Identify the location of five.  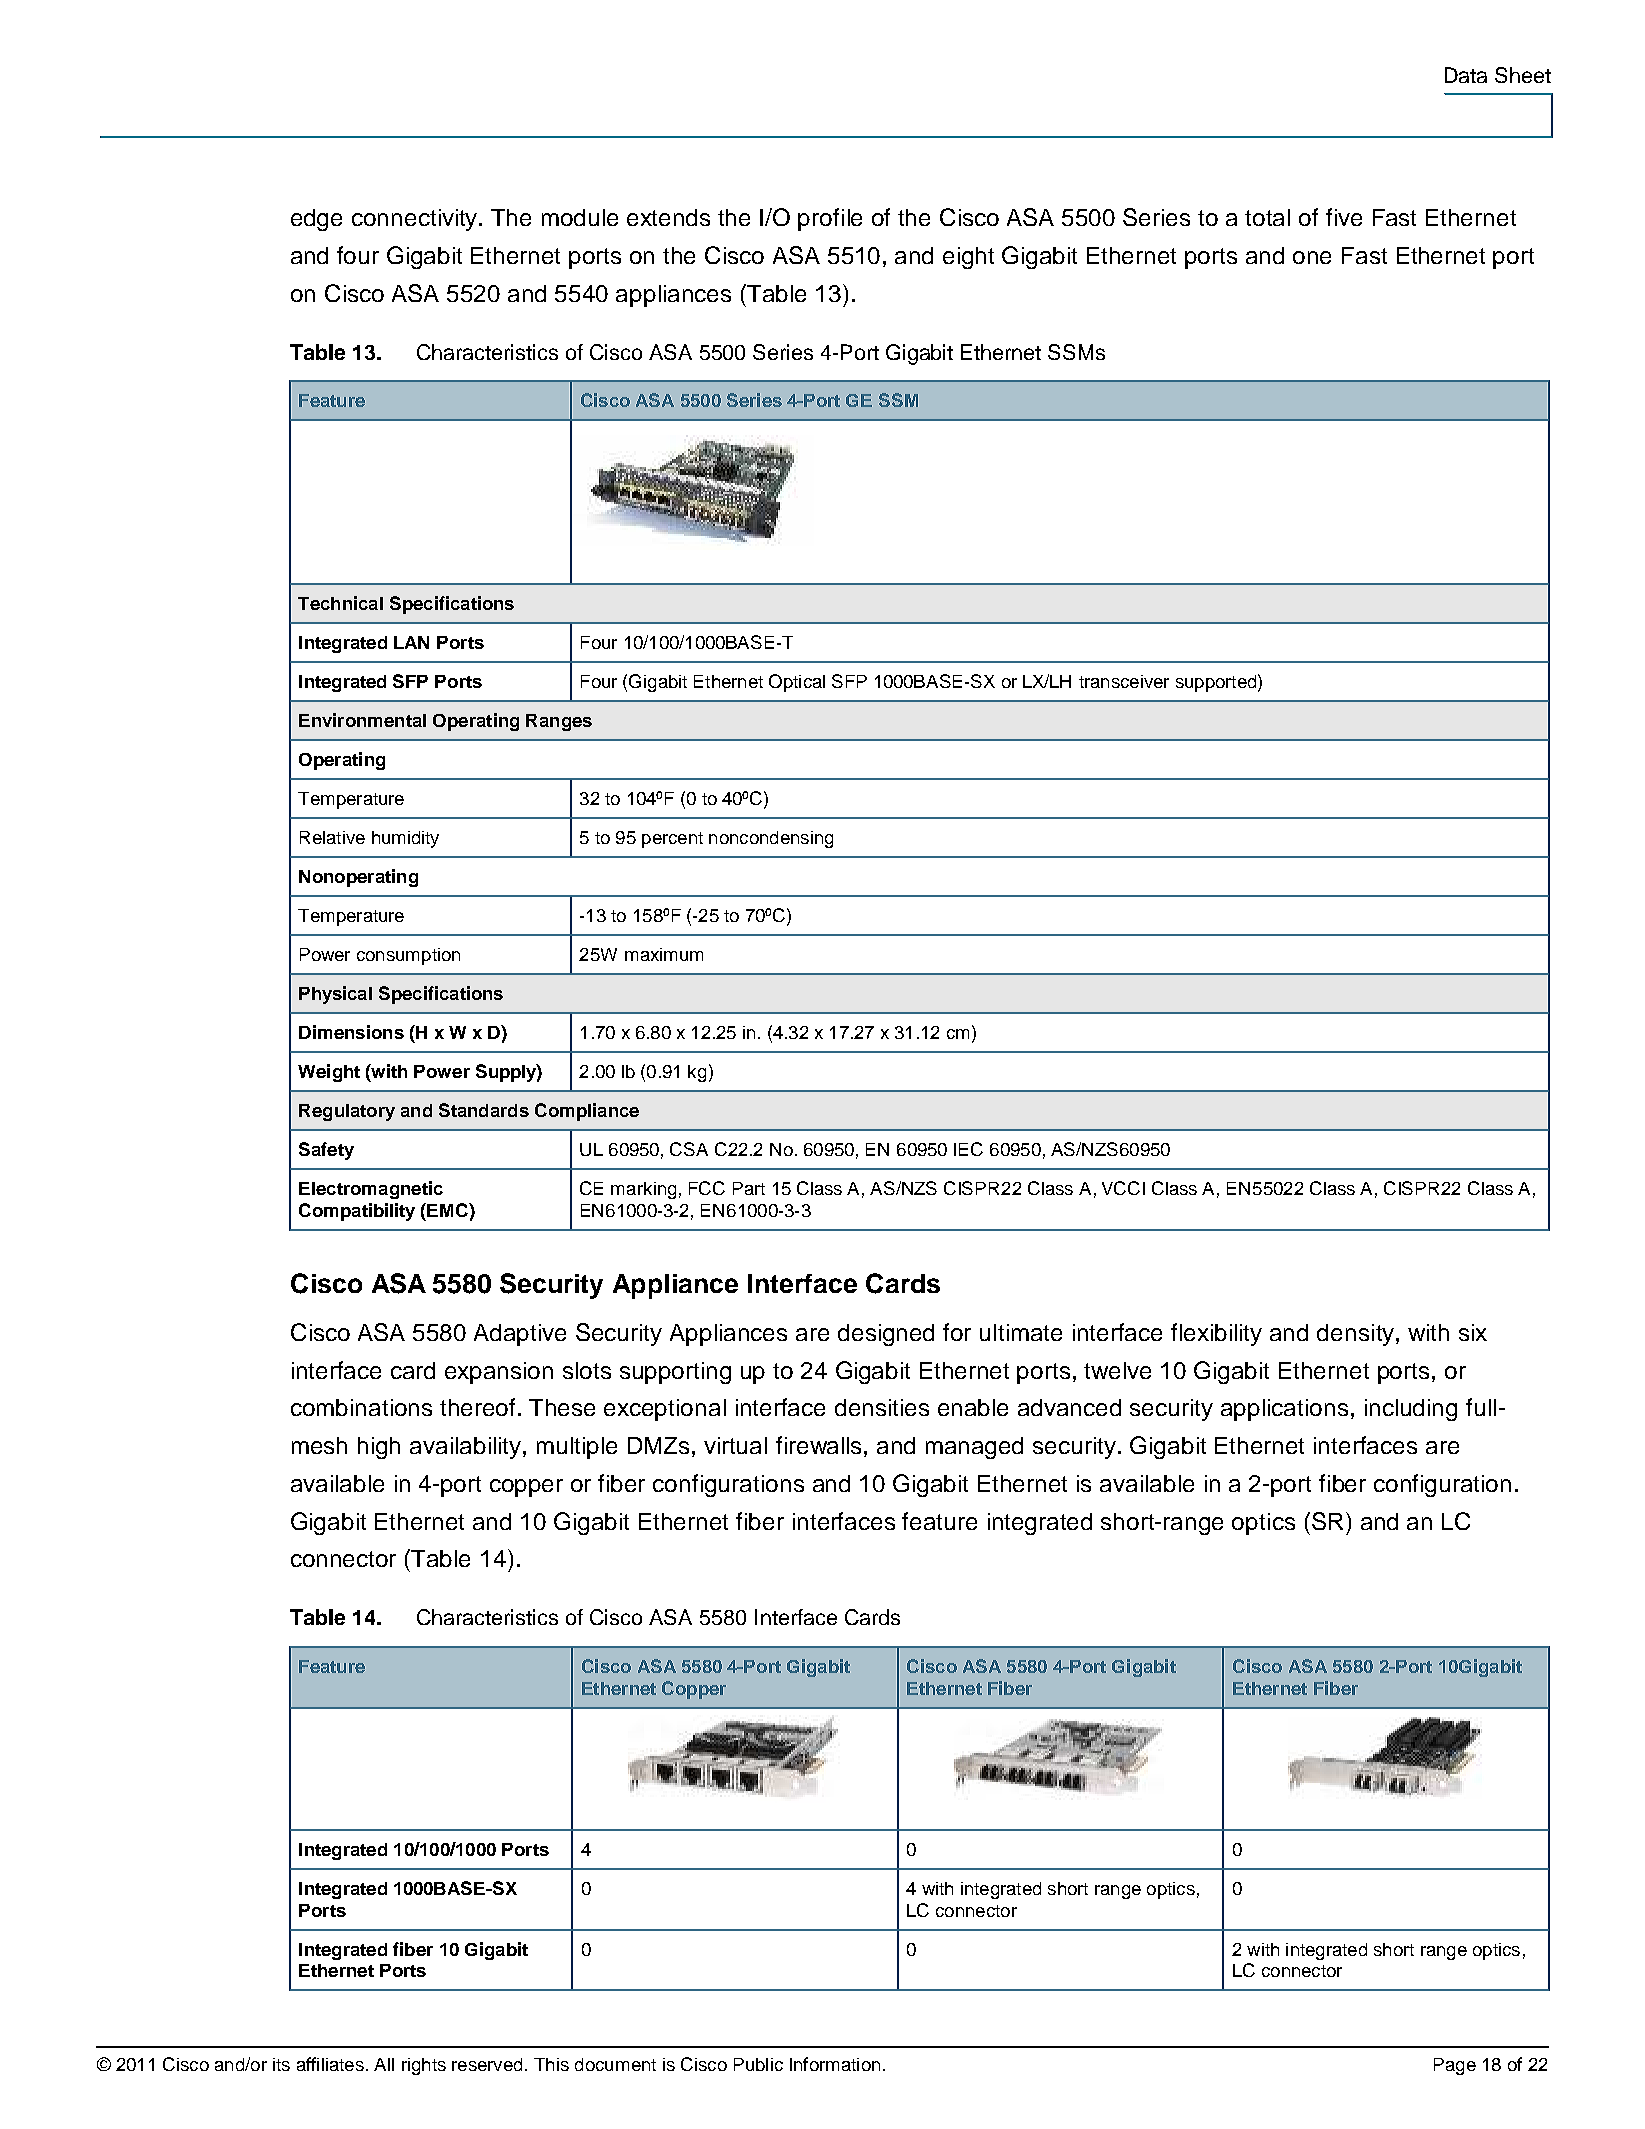
(1344, 217).
